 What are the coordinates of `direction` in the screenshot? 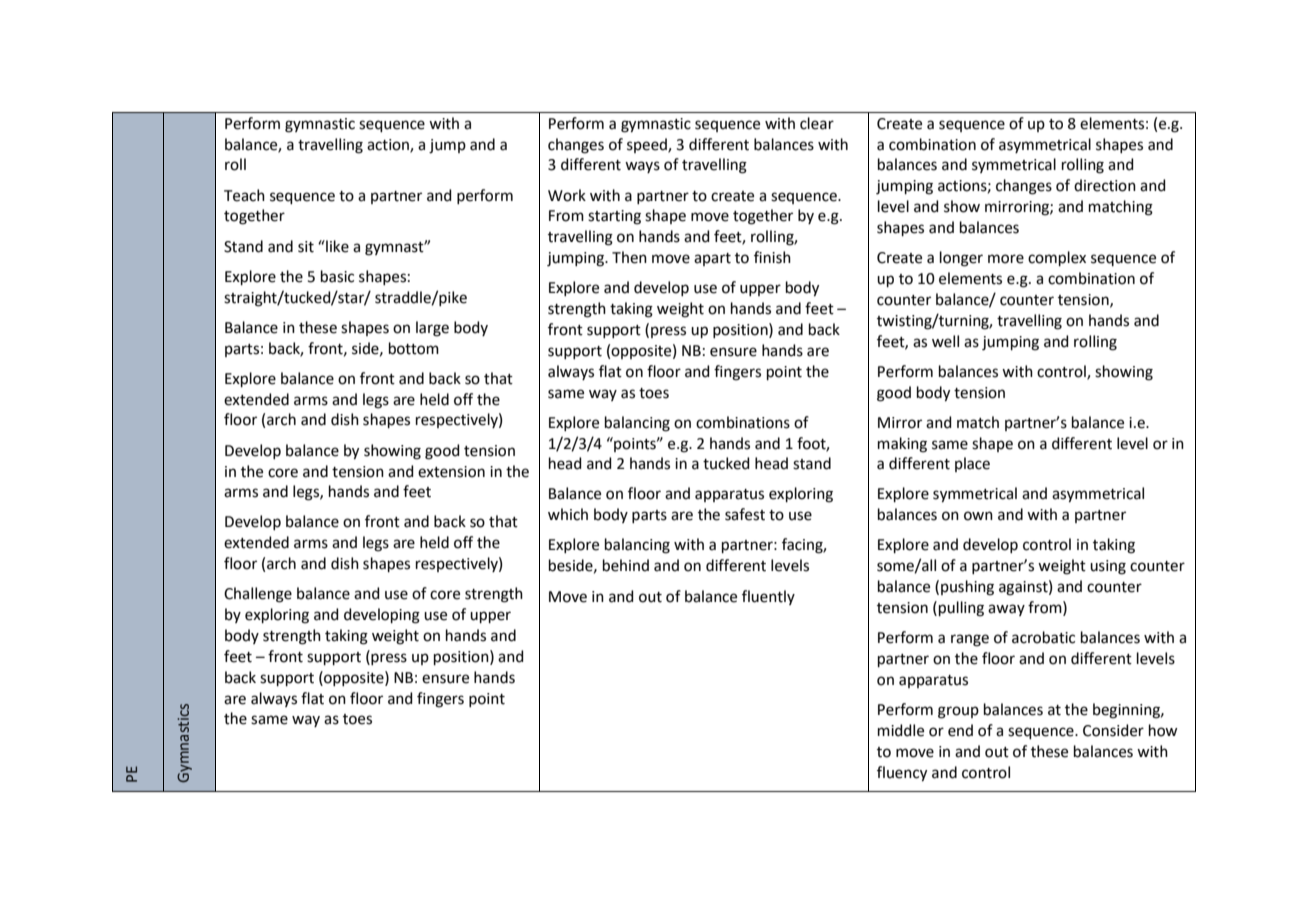 It's located at (1105, 185).
